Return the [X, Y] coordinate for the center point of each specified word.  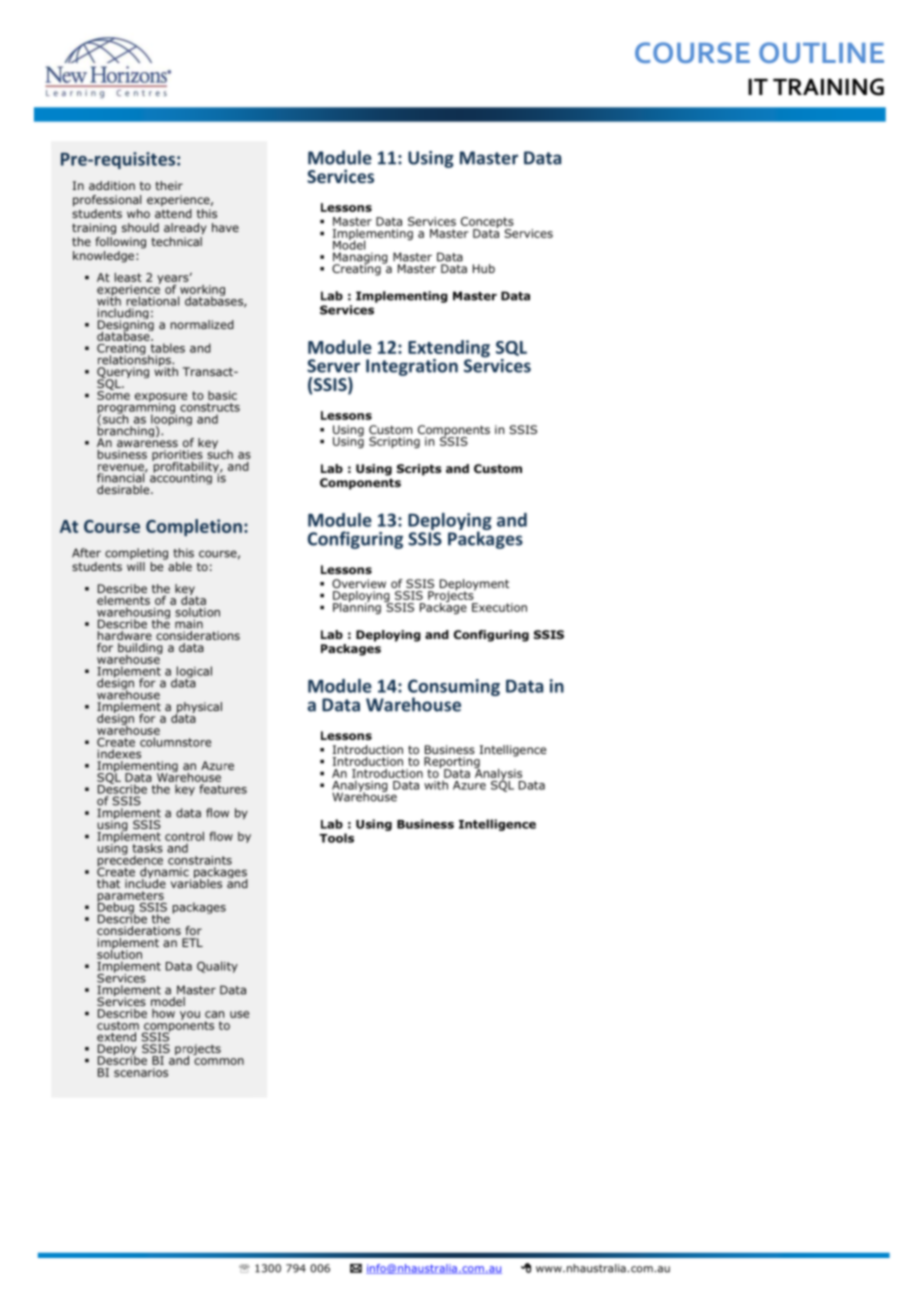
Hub [484, 268]
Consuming [454, 689]
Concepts [487, 224]
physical [199, 709]
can [214, 1014]
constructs [210, 407]
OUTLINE [821, 52]
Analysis [499, 774]
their [169, 185]
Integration [412, 367]
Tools [336, 838]
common [219, 1061]
